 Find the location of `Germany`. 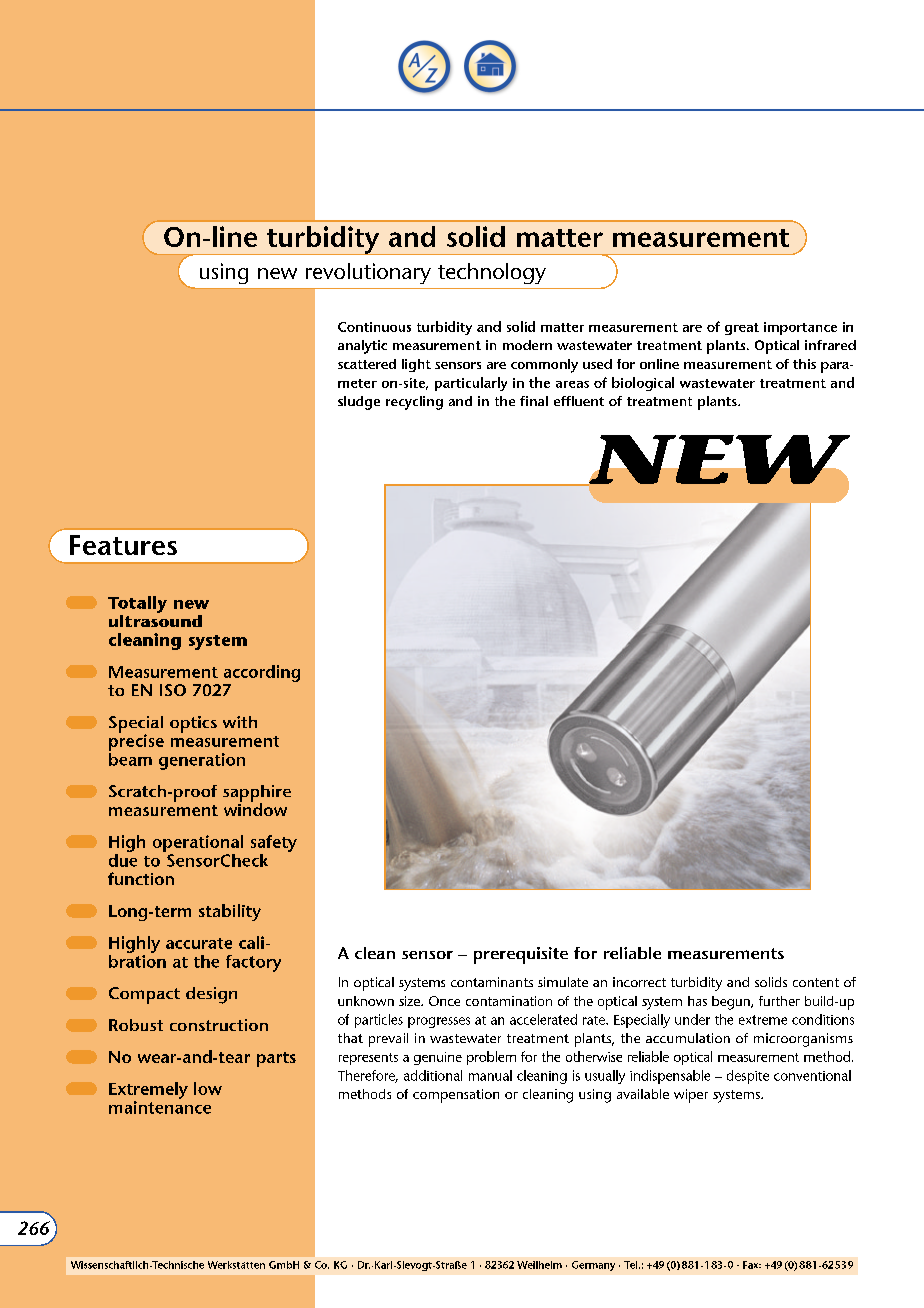

Germany is located at coordinates (593, 1266).
